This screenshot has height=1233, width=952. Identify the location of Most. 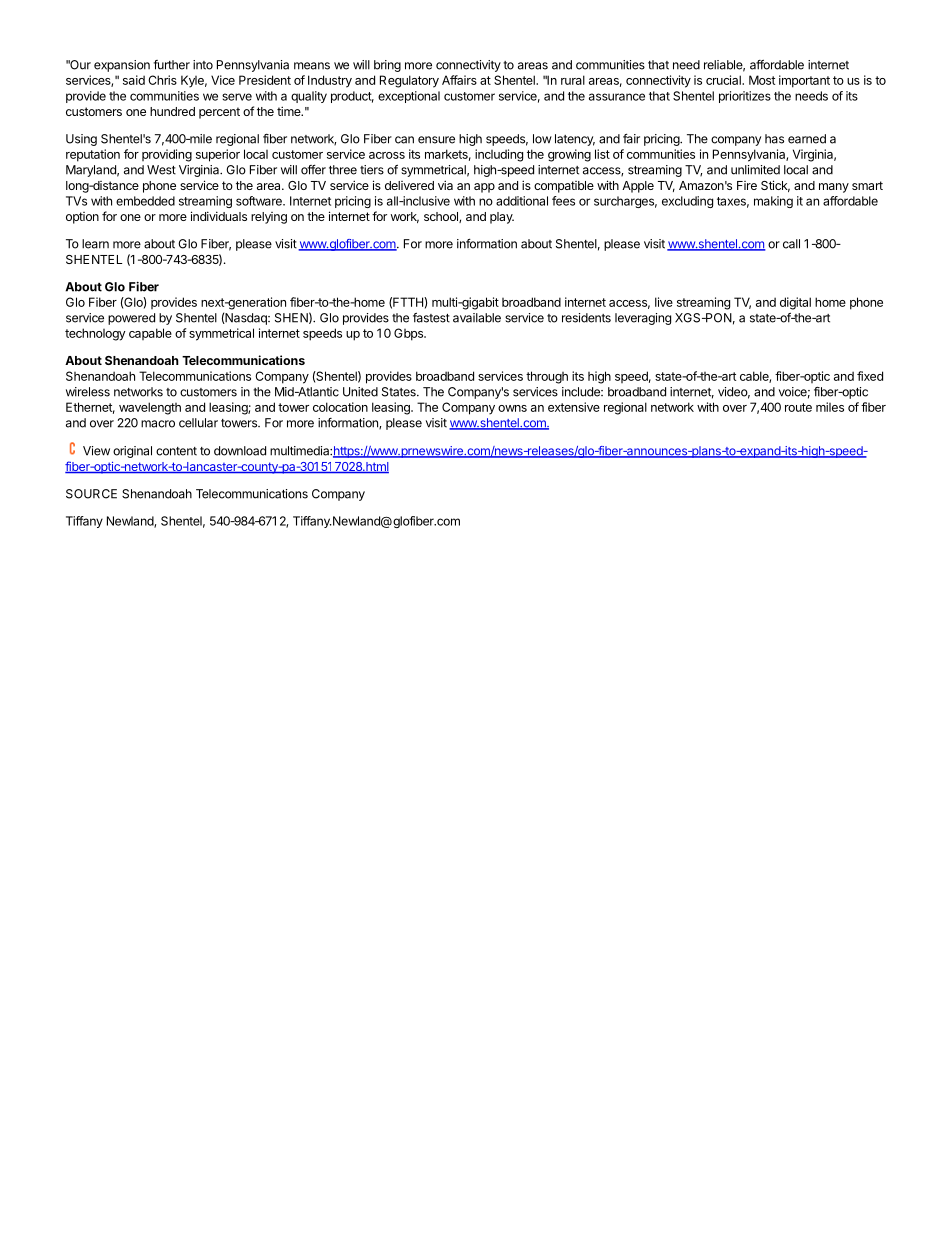
(762, 80).
